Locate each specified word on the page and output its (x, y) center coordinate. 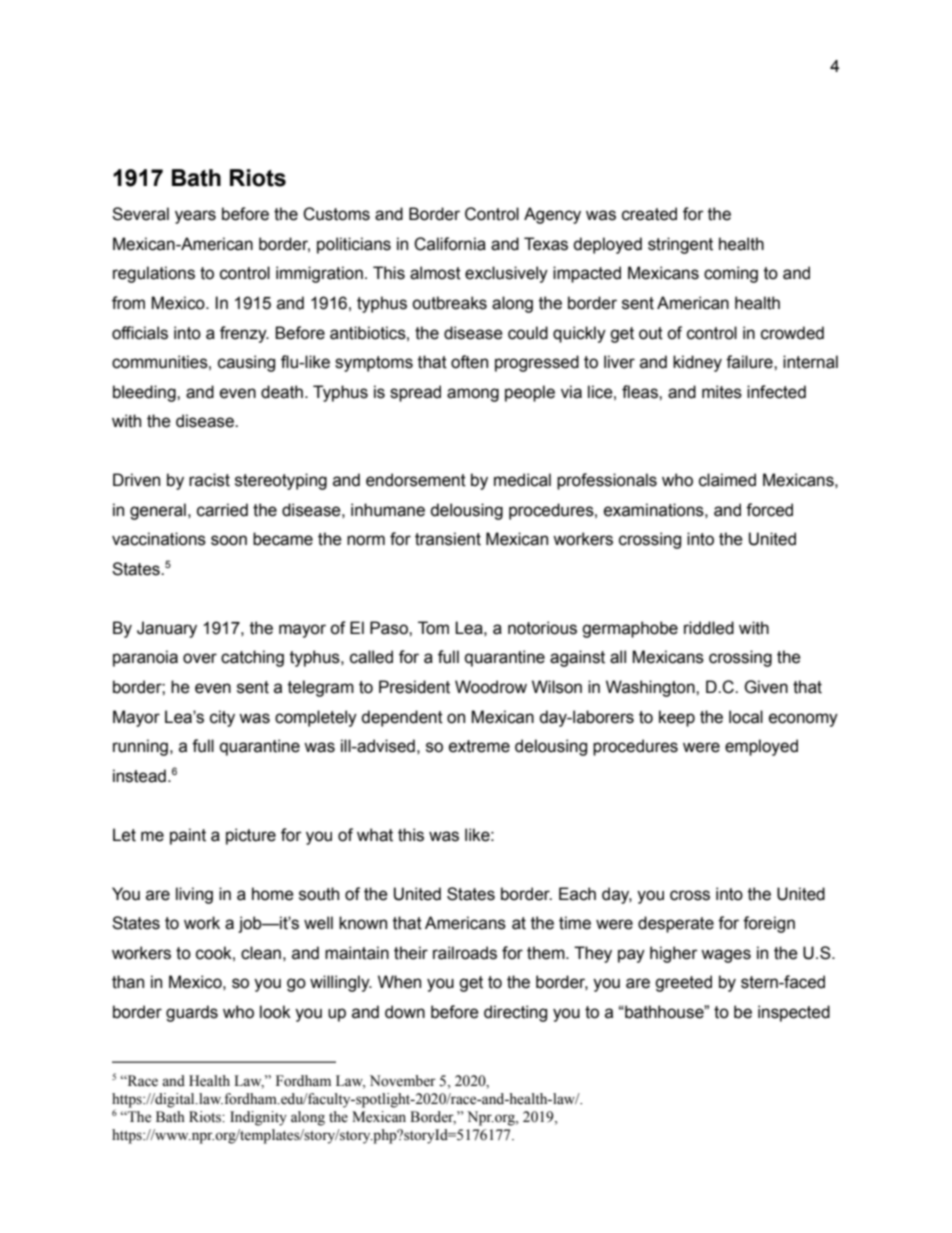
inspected (794, 1013)
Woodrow (491, 687)
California (450, 244)
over (200, 658)
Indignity (258, 1118)
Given (766, 687)
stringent (680, 245)
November (403, 1081)
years (195, 217)
